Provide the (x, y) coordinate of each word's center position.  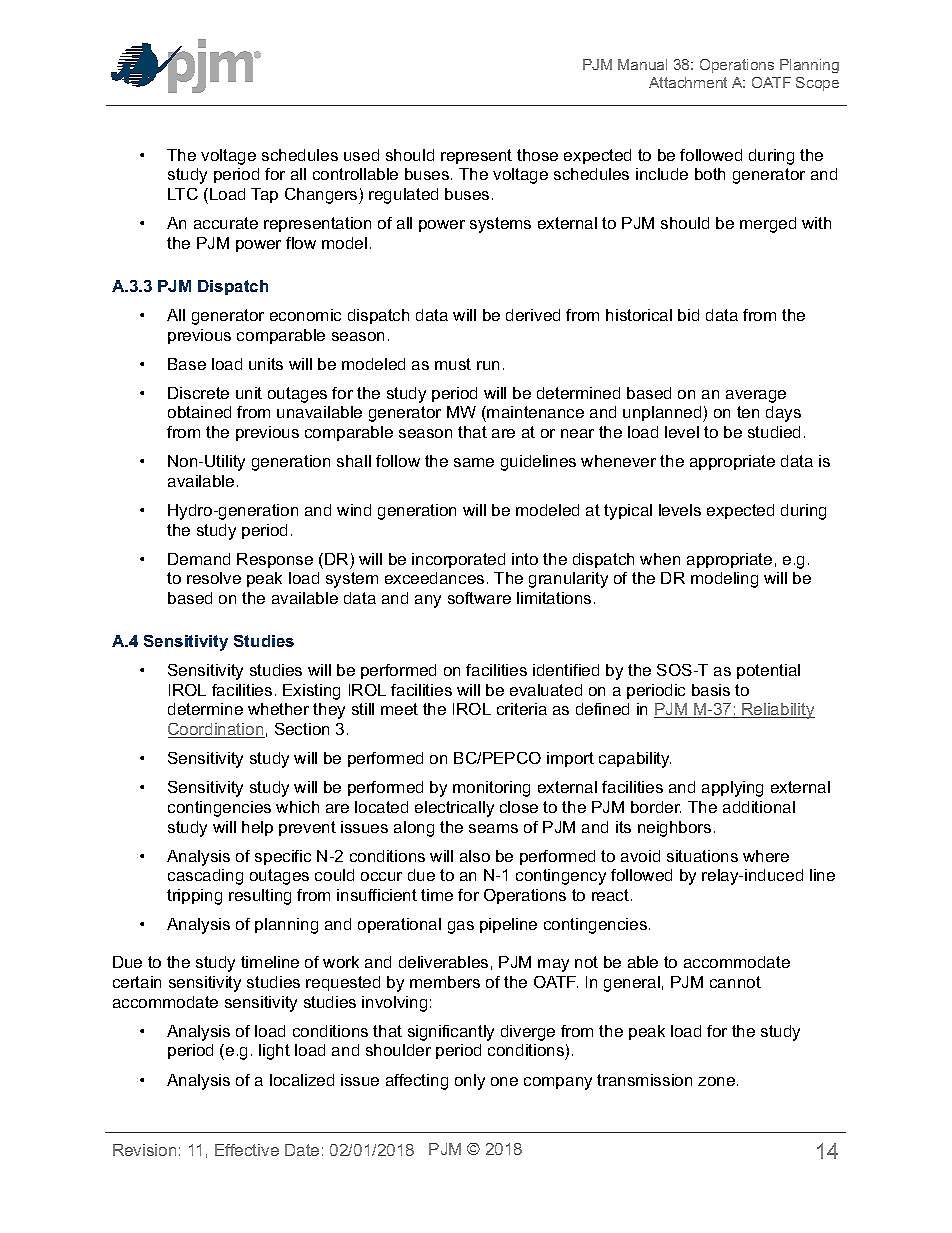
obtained (199, 412)
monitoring (491, 789)
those (537, 155)
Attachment (688, 82)
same (474, 462)
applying (732, 789)
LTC (183, 194)
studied (774, 432)
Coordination (216, 730)
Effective (247, 1150)
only (470, 1082)
